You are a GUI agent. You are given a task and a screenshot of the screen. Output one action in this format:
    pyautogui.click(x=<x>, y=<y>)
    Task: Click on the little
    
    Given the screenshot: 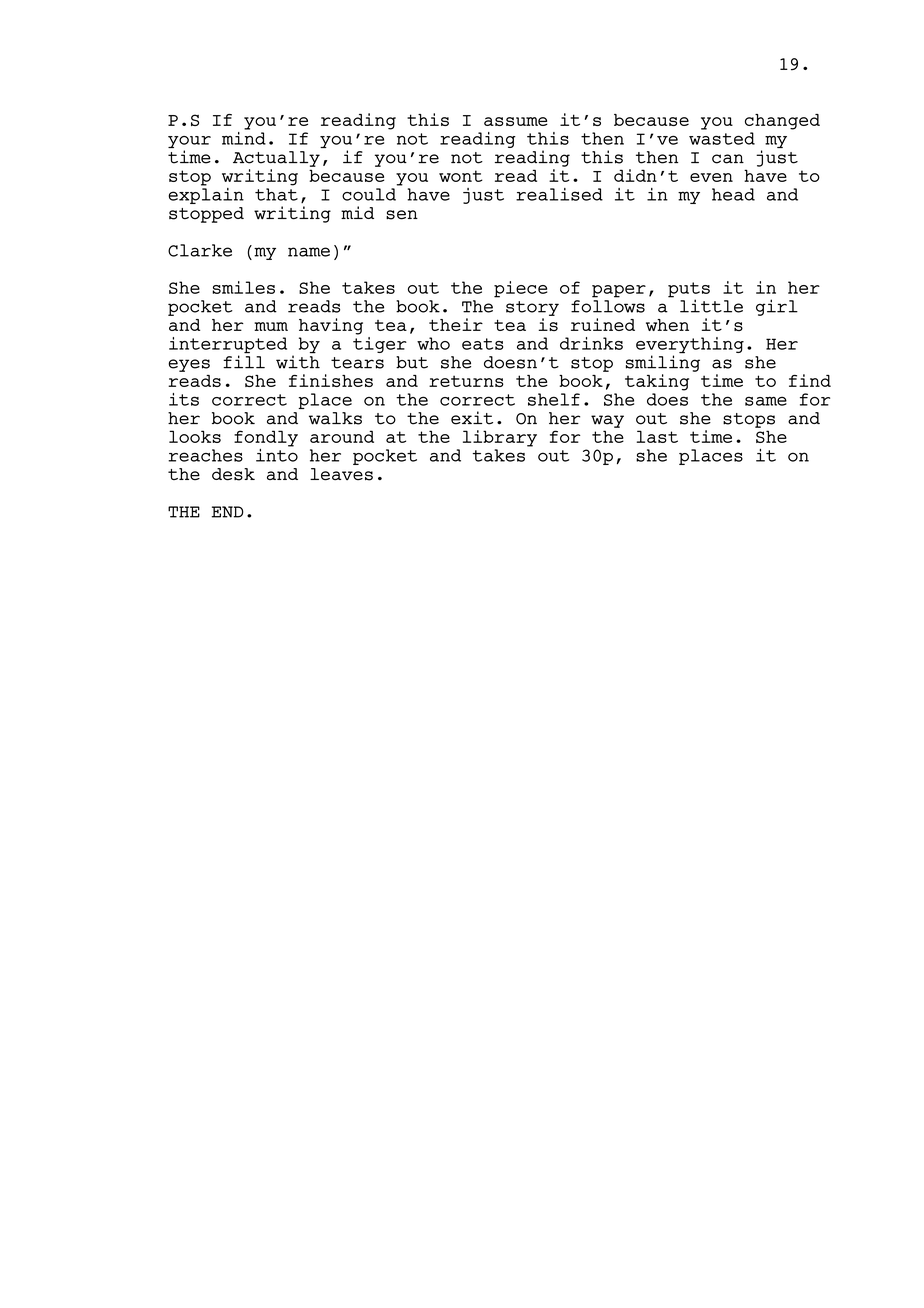 What is the action you would take?
    pyautogui.click(x=711, y=306)
